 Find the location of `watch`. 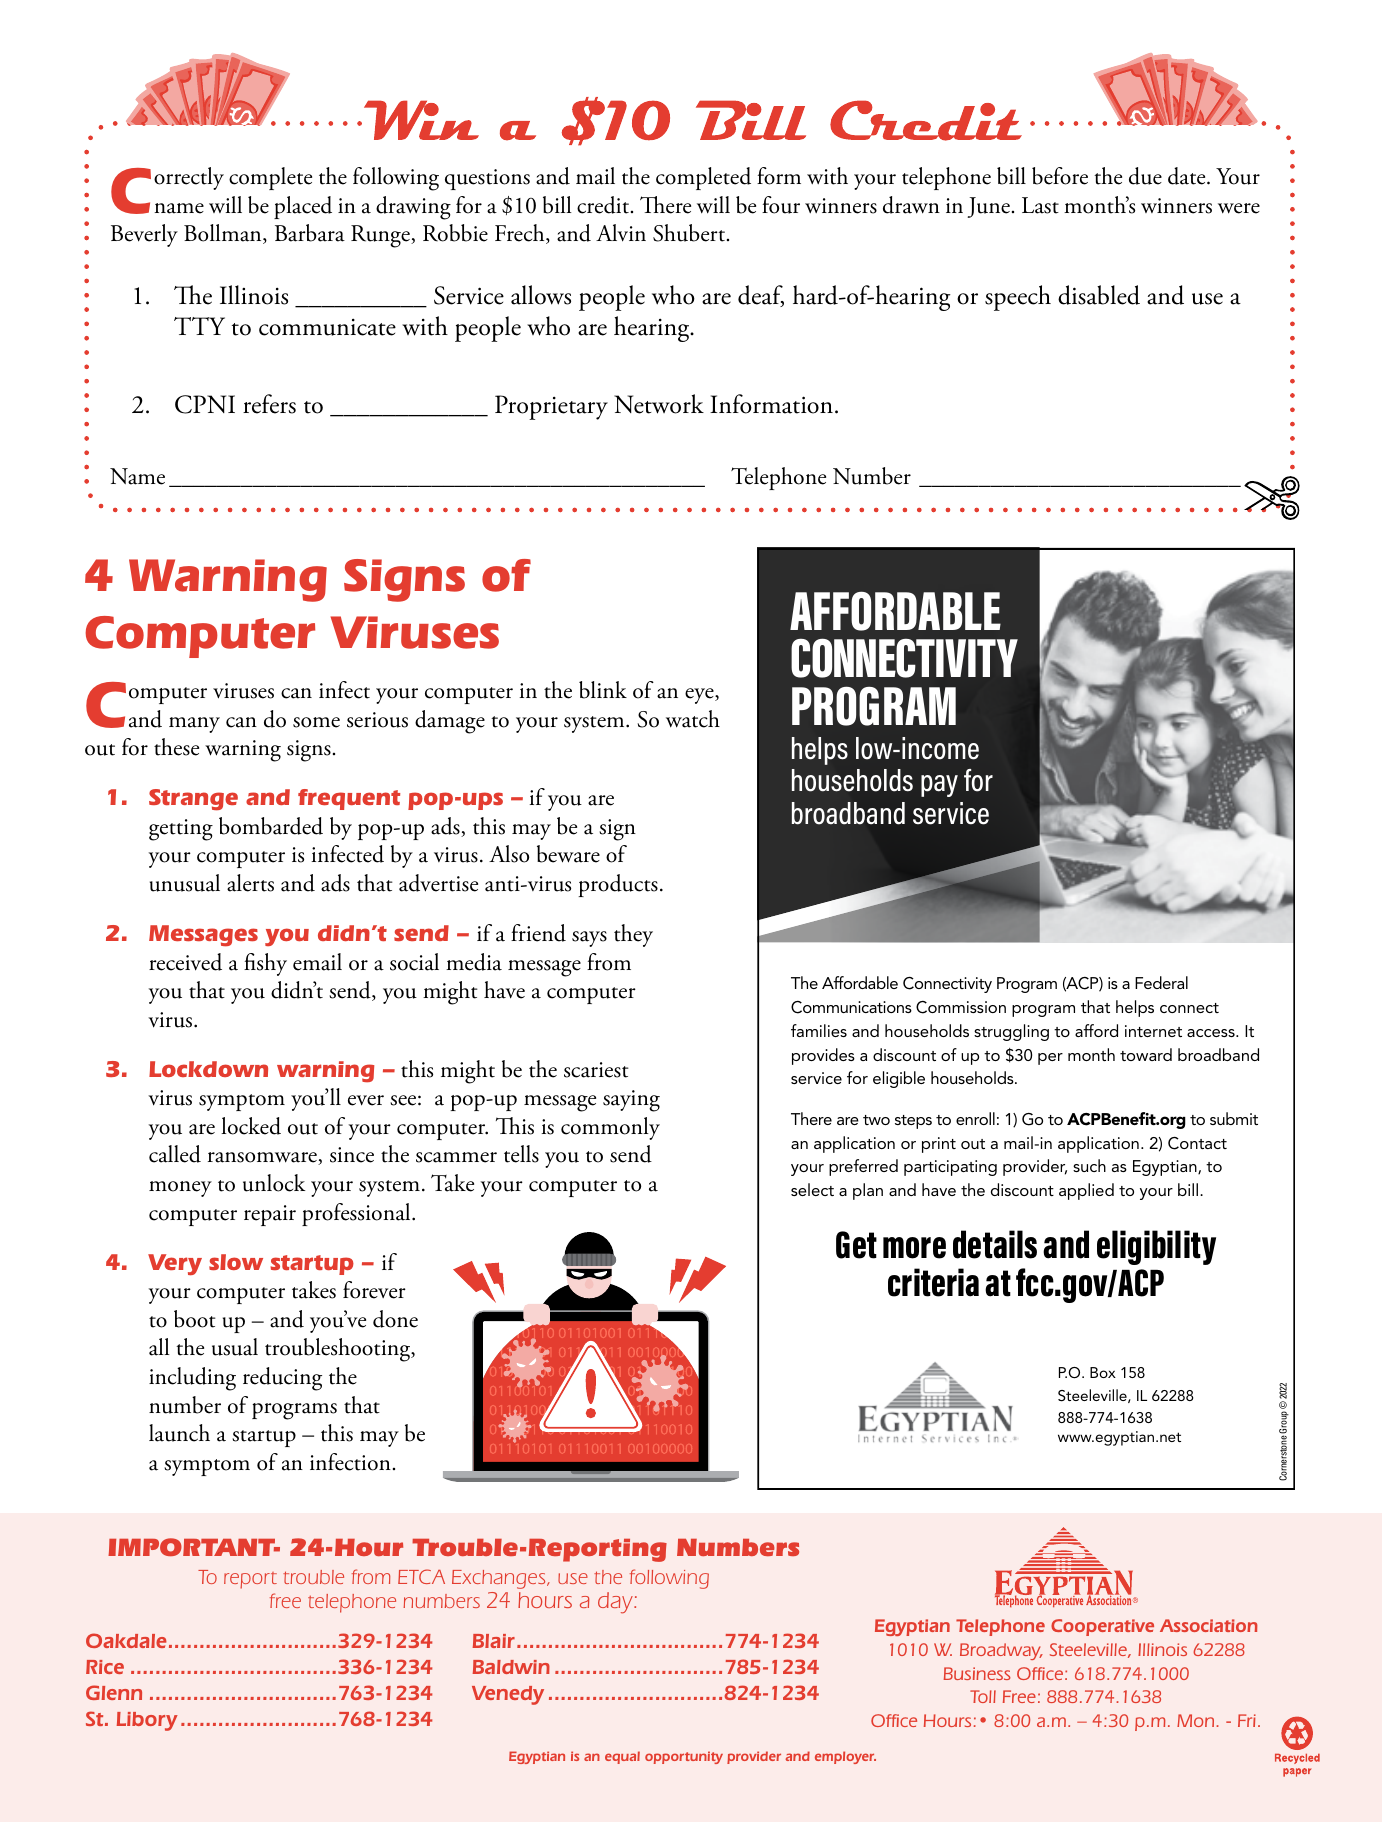

watch is located at coordinates (693, 719).
